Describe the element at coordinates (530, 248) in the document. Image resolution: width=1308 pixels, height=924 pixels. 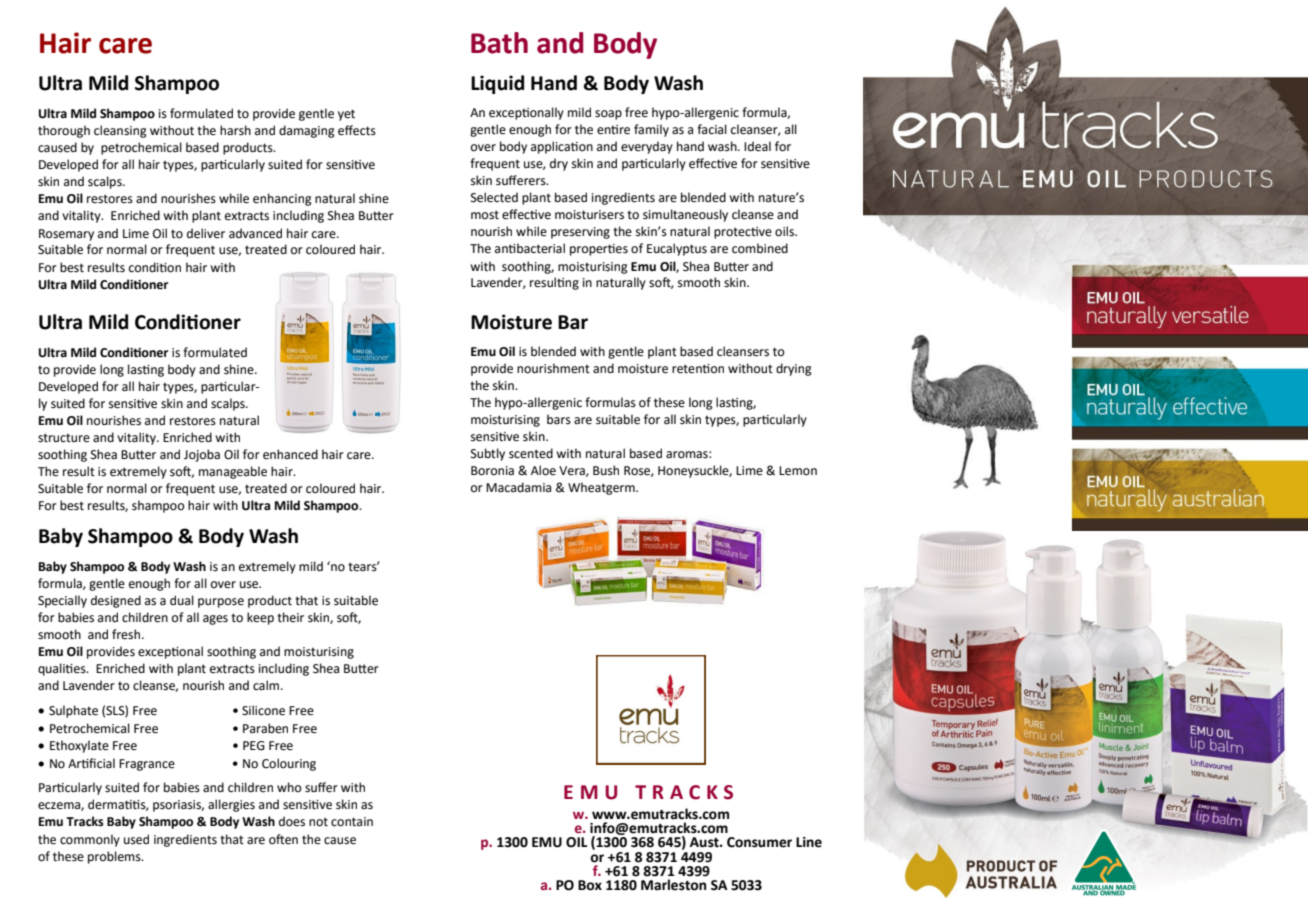
I see `antibacterial` at that location.
